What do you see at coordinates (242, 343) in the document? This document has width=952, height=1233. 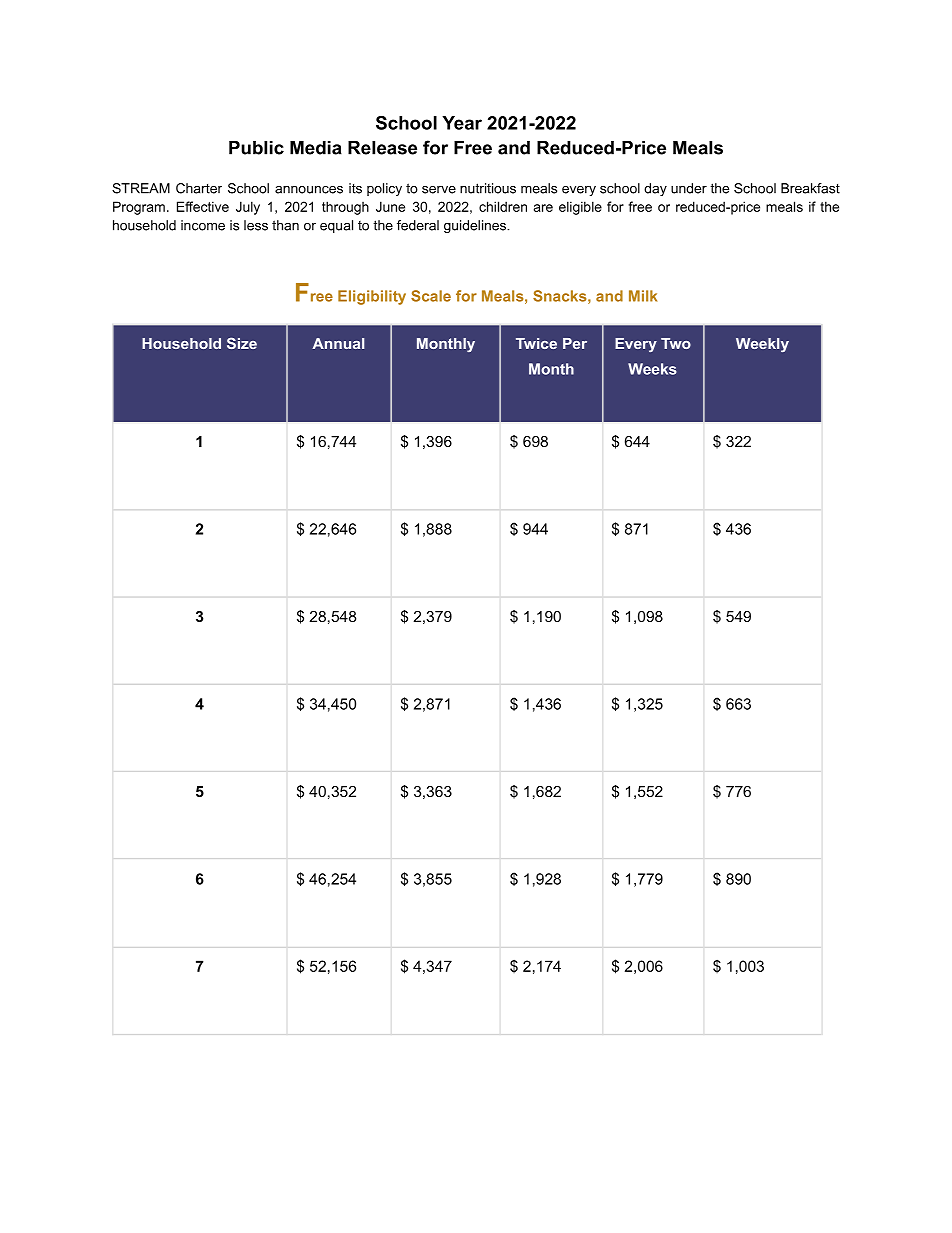 I see `Size` at bounding box center [242, 343].
